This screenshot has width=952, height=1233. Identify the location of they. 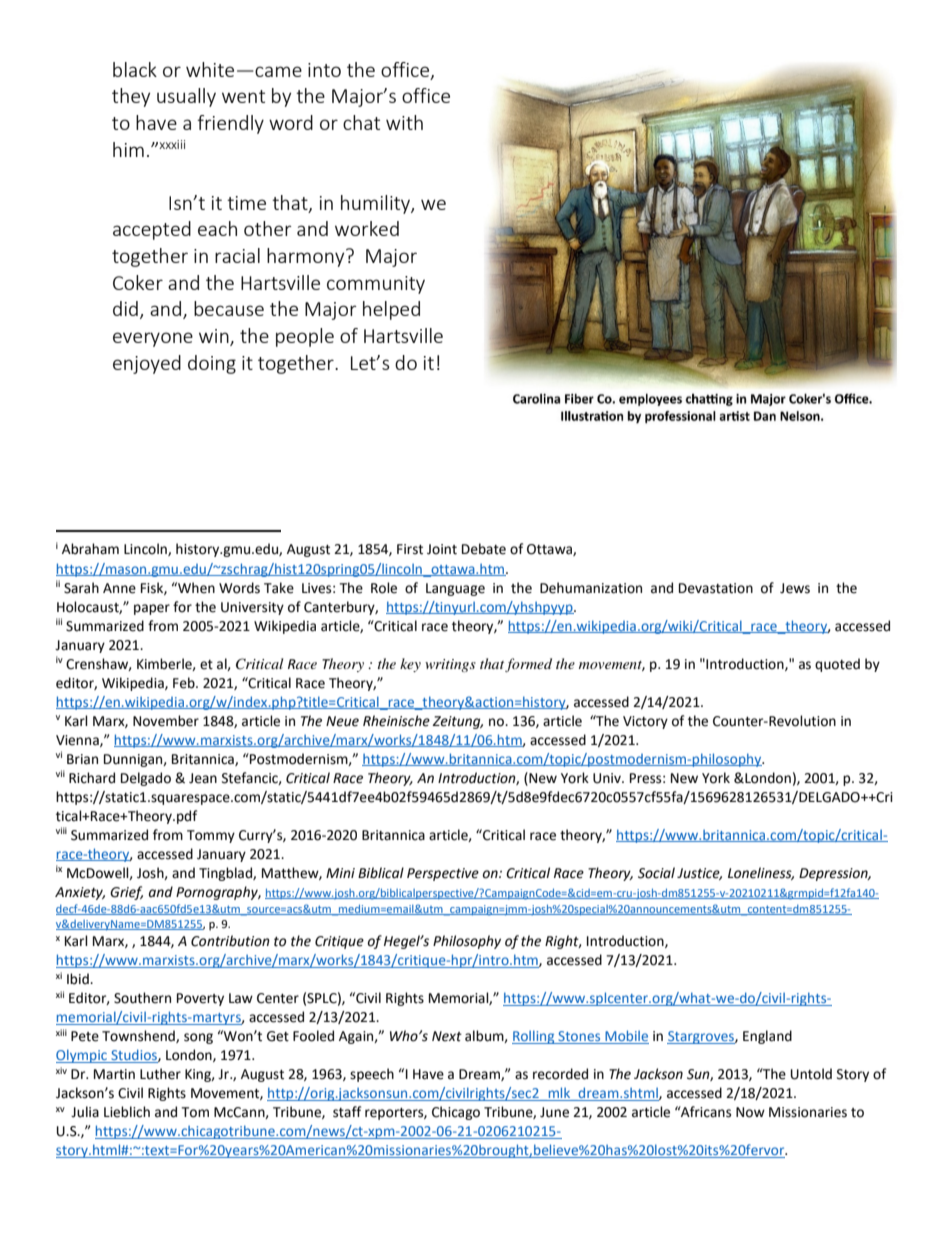
(131, 97).
